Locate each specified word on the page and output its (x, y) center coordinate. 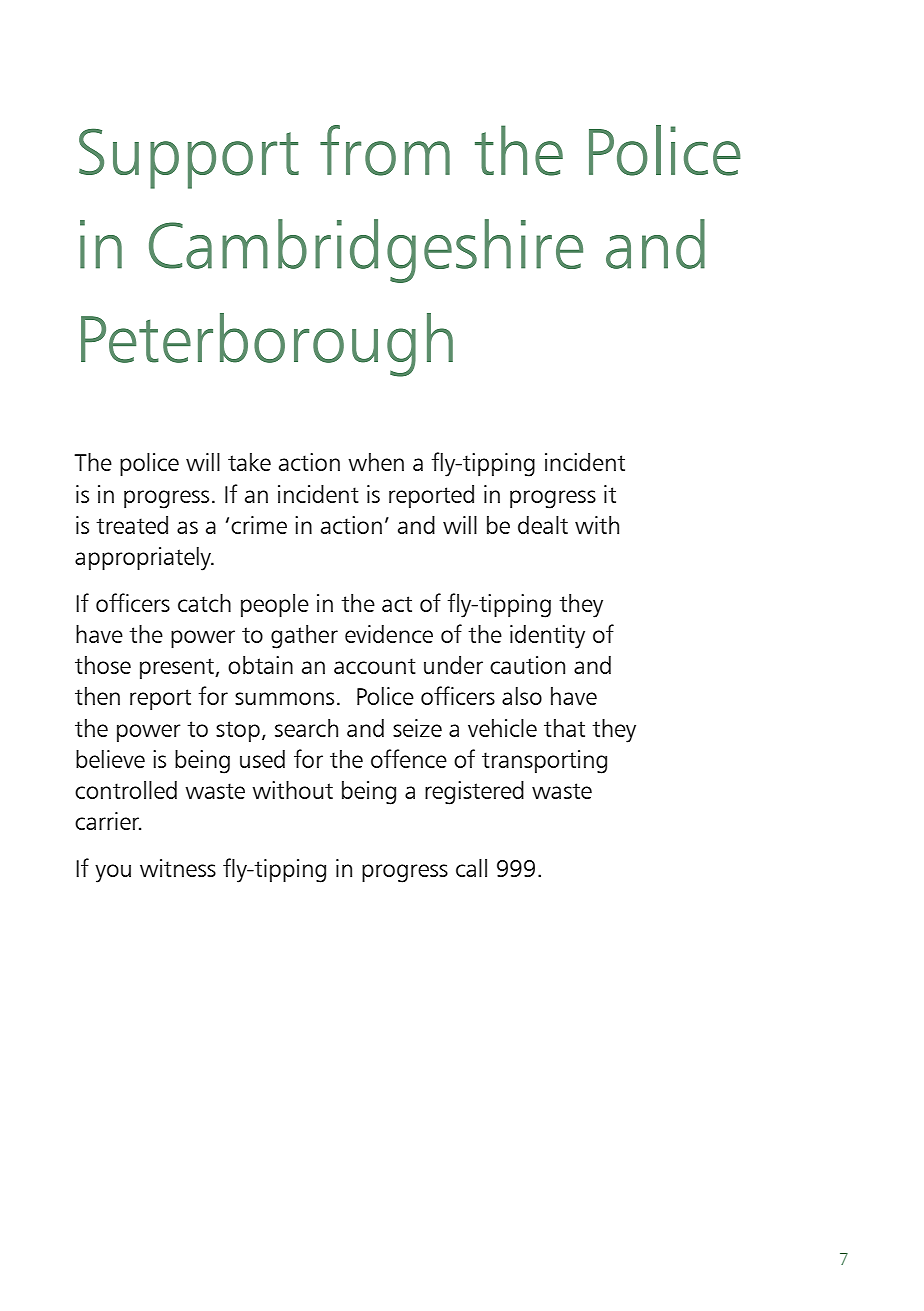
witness (178, 868)
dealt (543, 525)
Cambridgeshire (366, 251)
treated (132, 525)
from (385, 150)
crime (259, 525)
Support (189, 158)
